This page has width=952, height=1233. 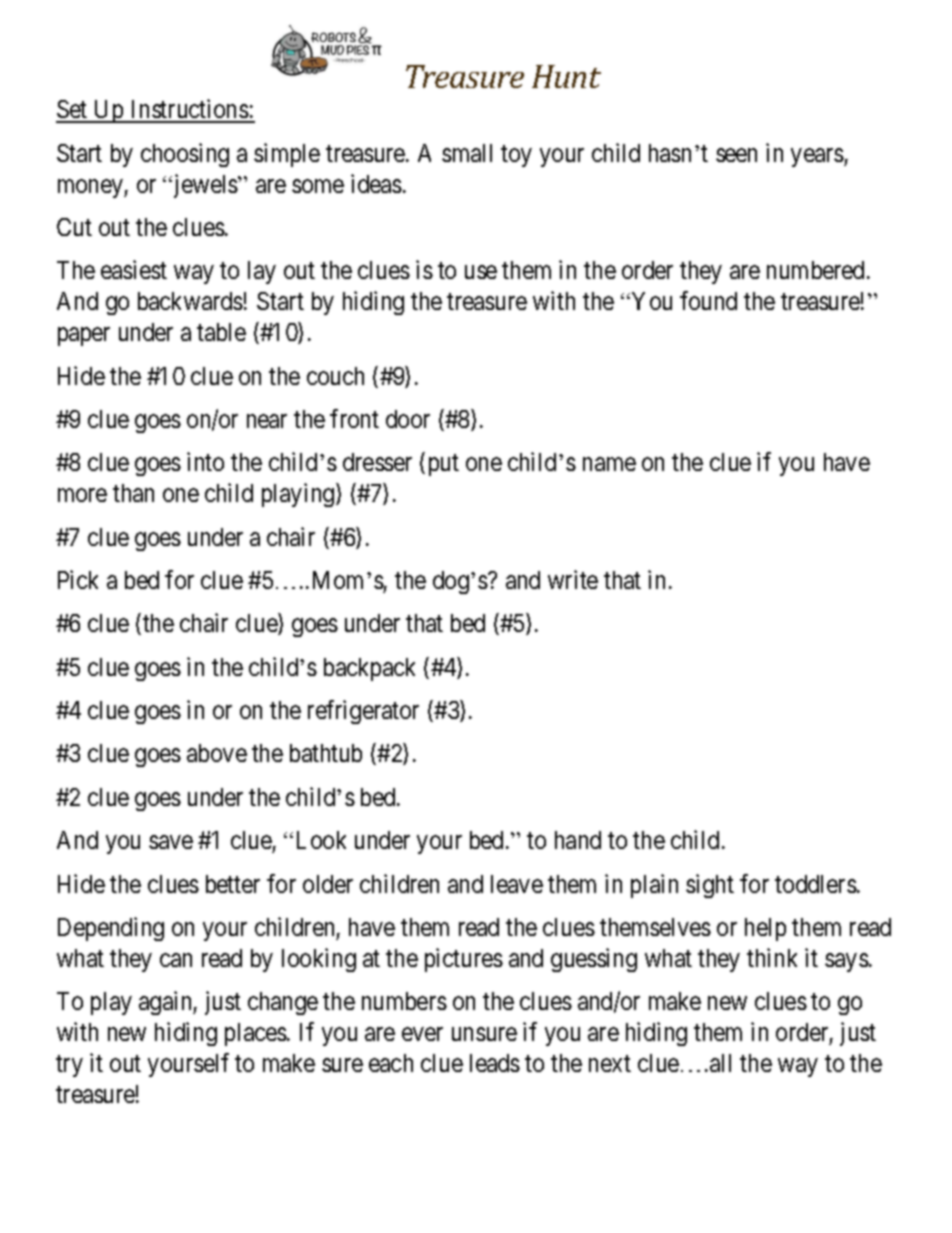 What do you see at coordinates (609, 464) in the page?
I see `name` at bounding box center [609, 464].
